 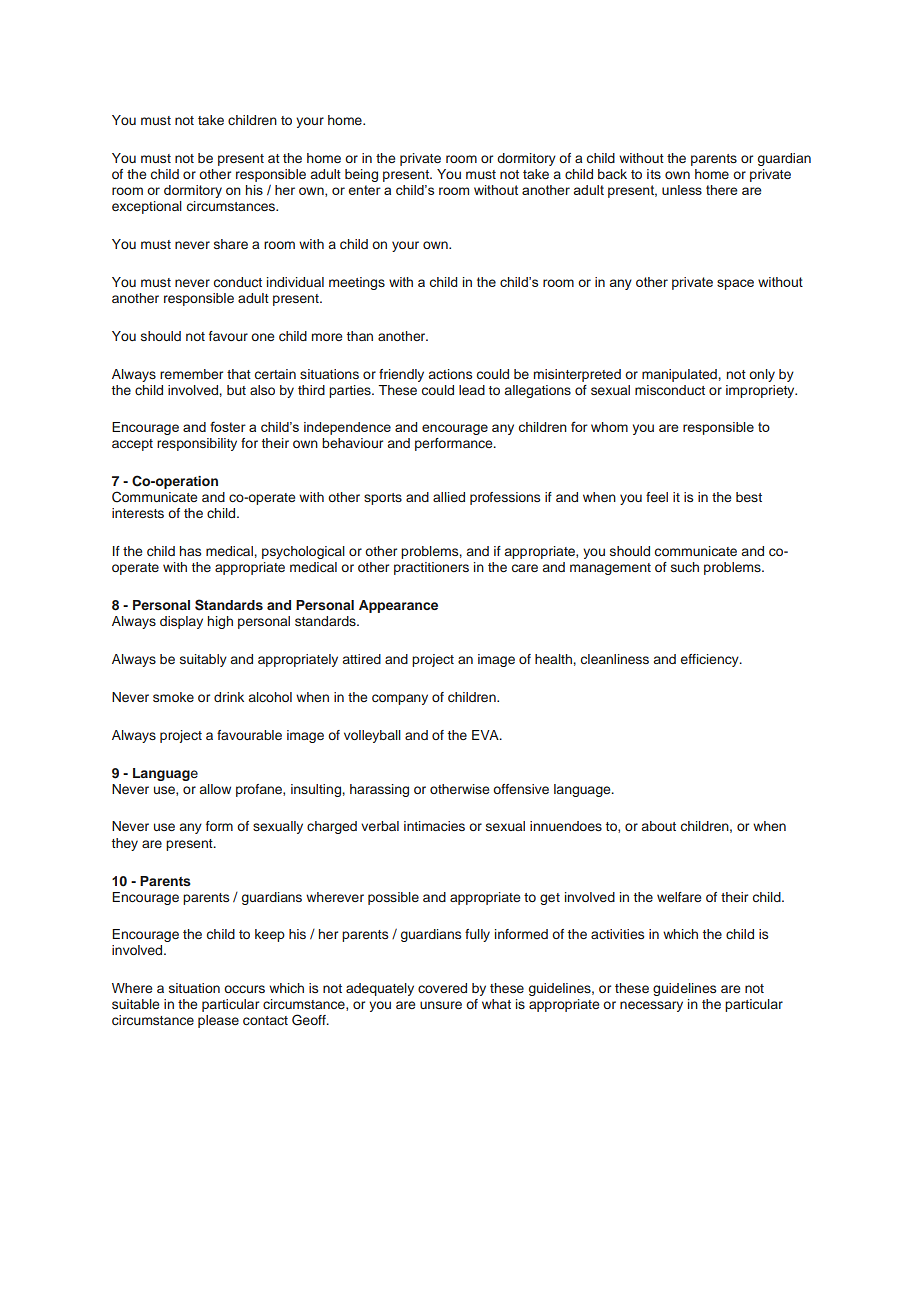 I want to click on exceptional, so click(x=147, y=207).
